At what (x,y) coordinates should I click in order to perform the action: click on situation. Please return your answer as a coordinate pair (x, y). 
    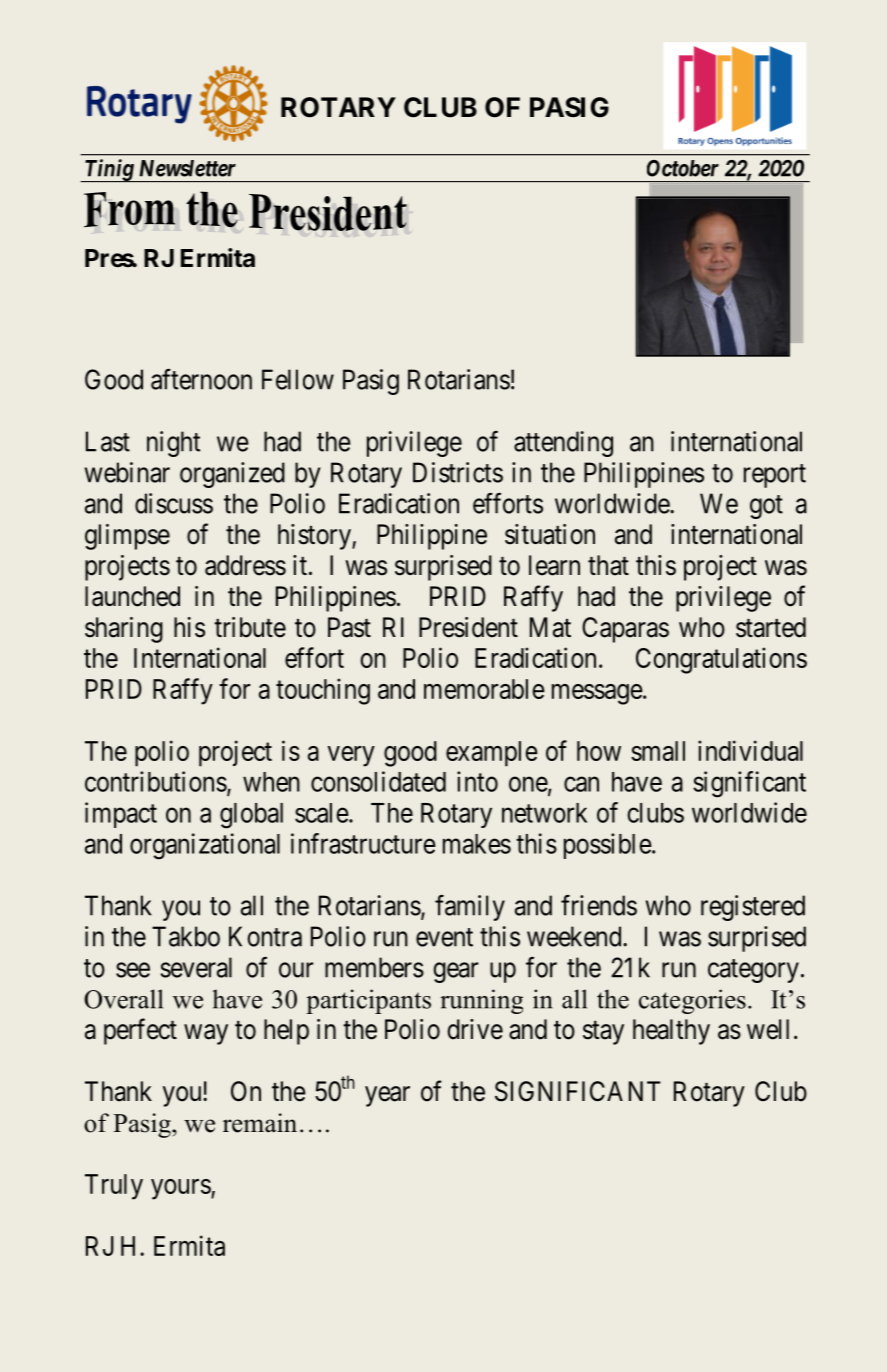
    Looking at the image, I should click on (550, 534).
